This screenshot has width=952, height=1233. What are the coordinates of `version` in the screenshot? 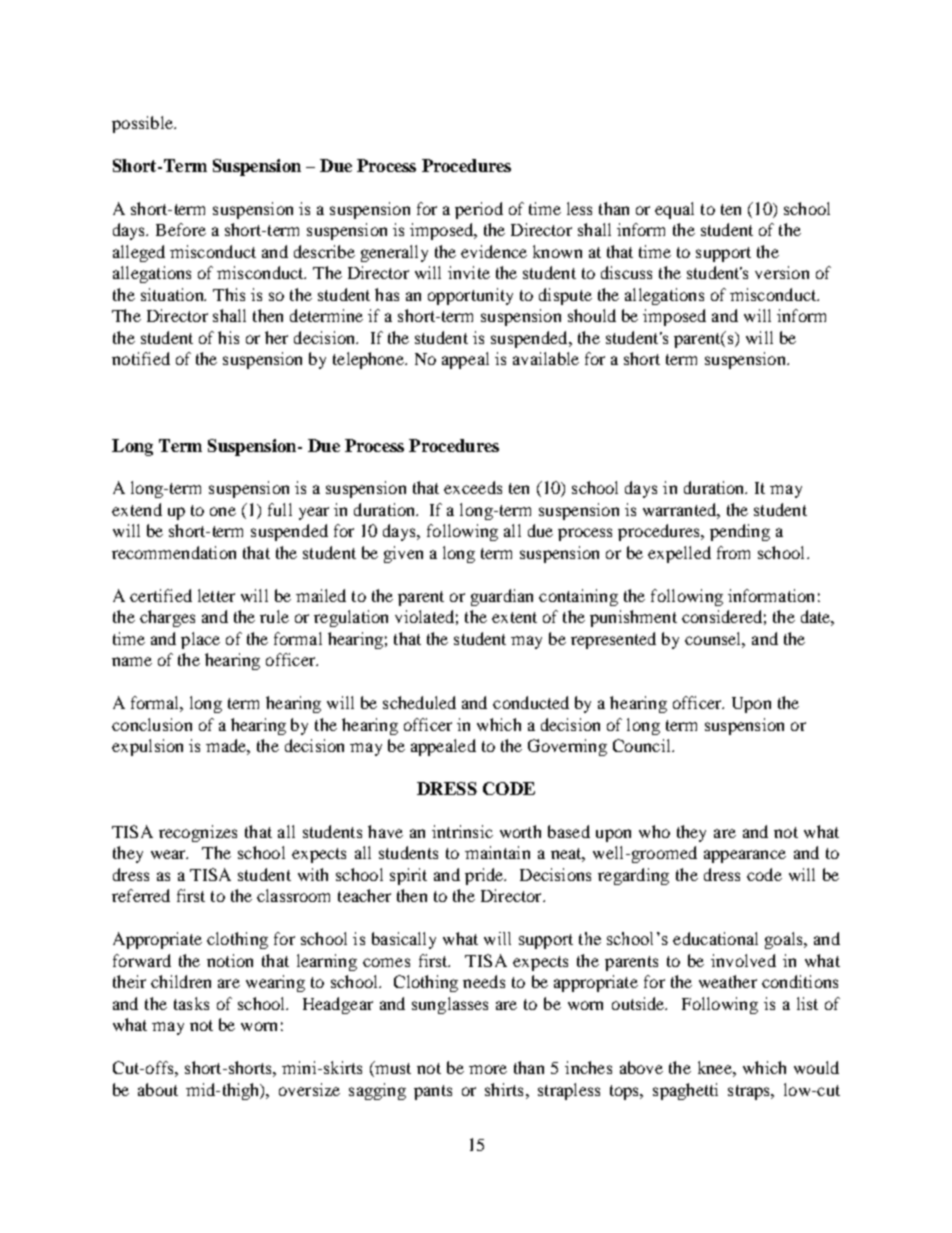 It's located at (782, 272).
